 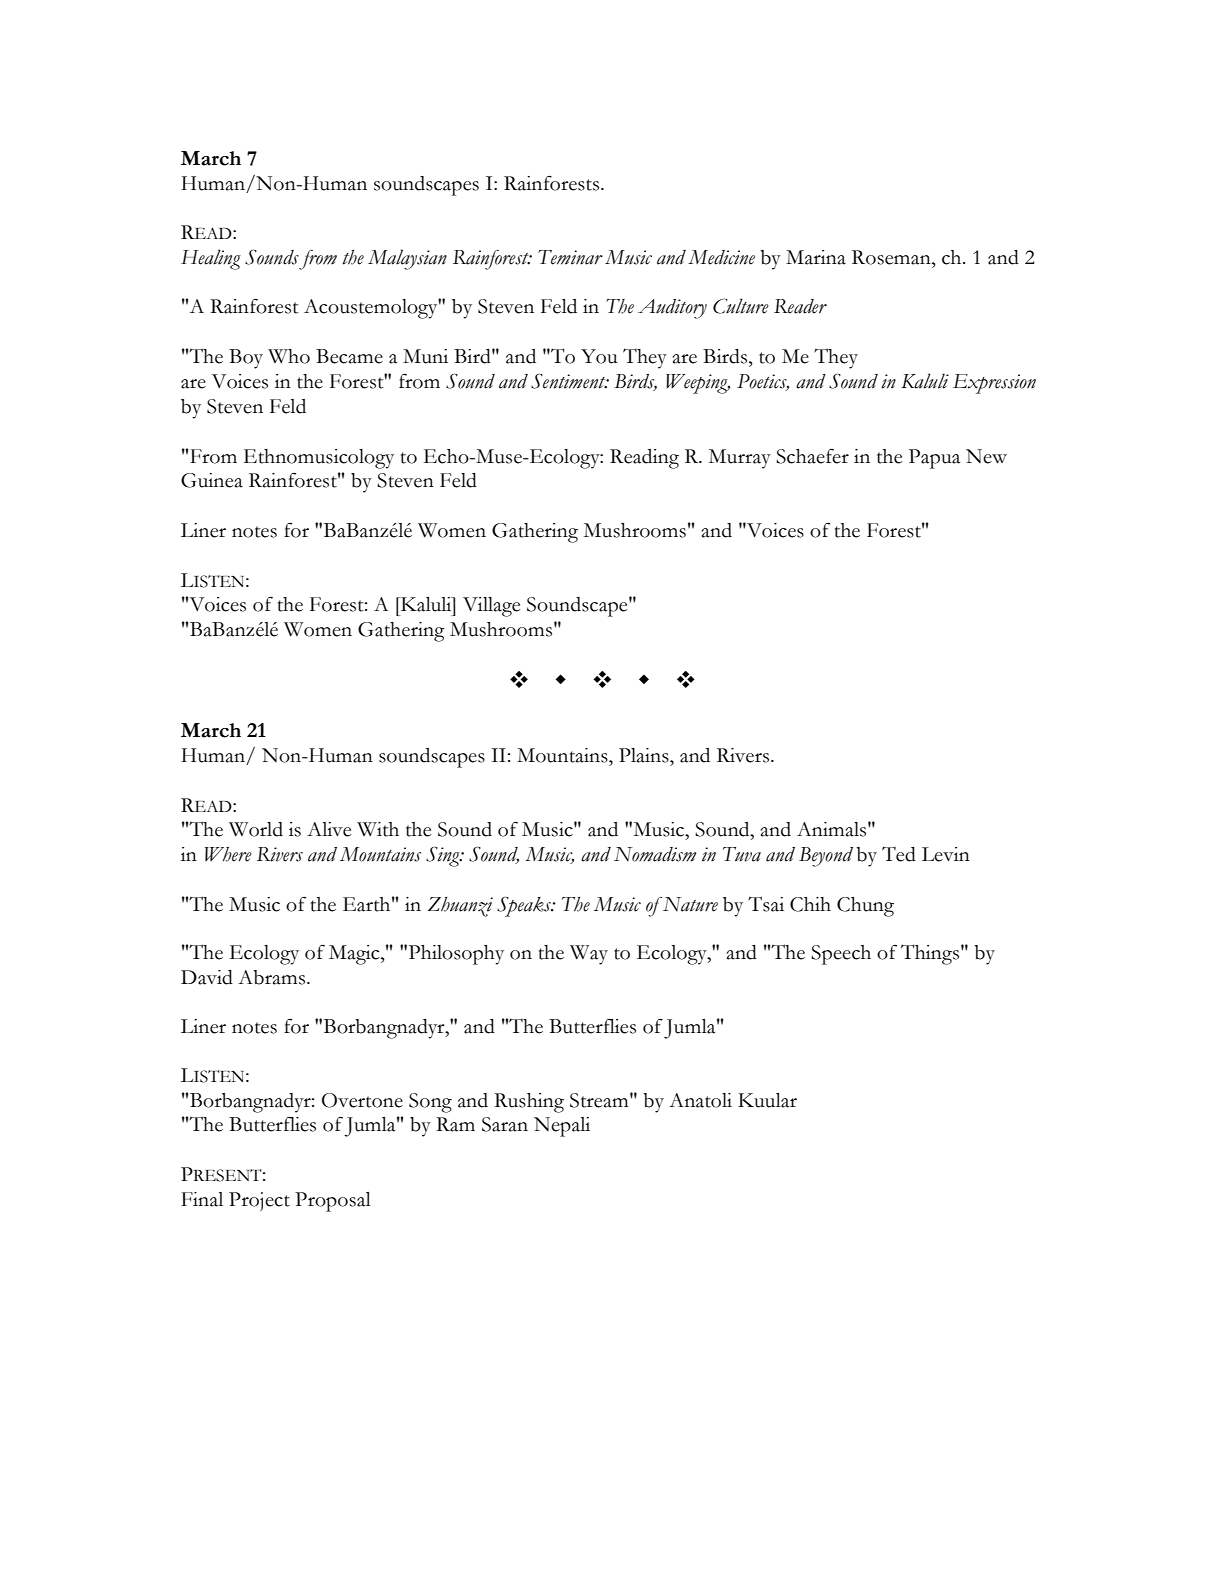 What do you see at coordinates (333, 1202) in the page?
I see `Proposal` at bounding box center [333, 1202].
